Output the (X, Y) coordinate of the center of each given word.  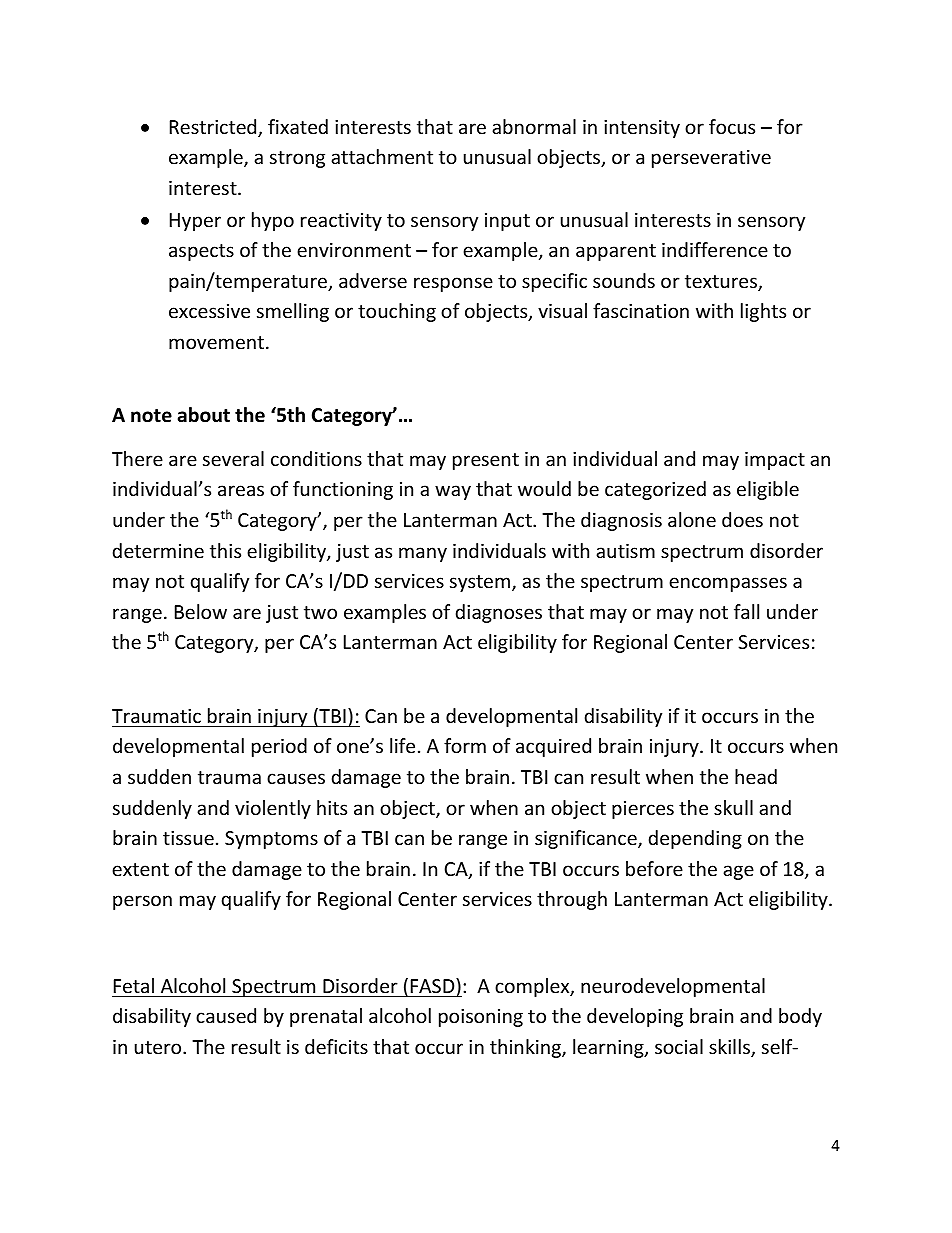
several (233, 458)
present (486, 461)
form (465, 745)
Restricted (214, 128)
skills (730, 1048)
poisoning (481, 1018)
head (756, 776)
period (279, 747)
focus (732, 126)
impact (775, 461)
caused (226, 1015)
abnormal (534, 126)
